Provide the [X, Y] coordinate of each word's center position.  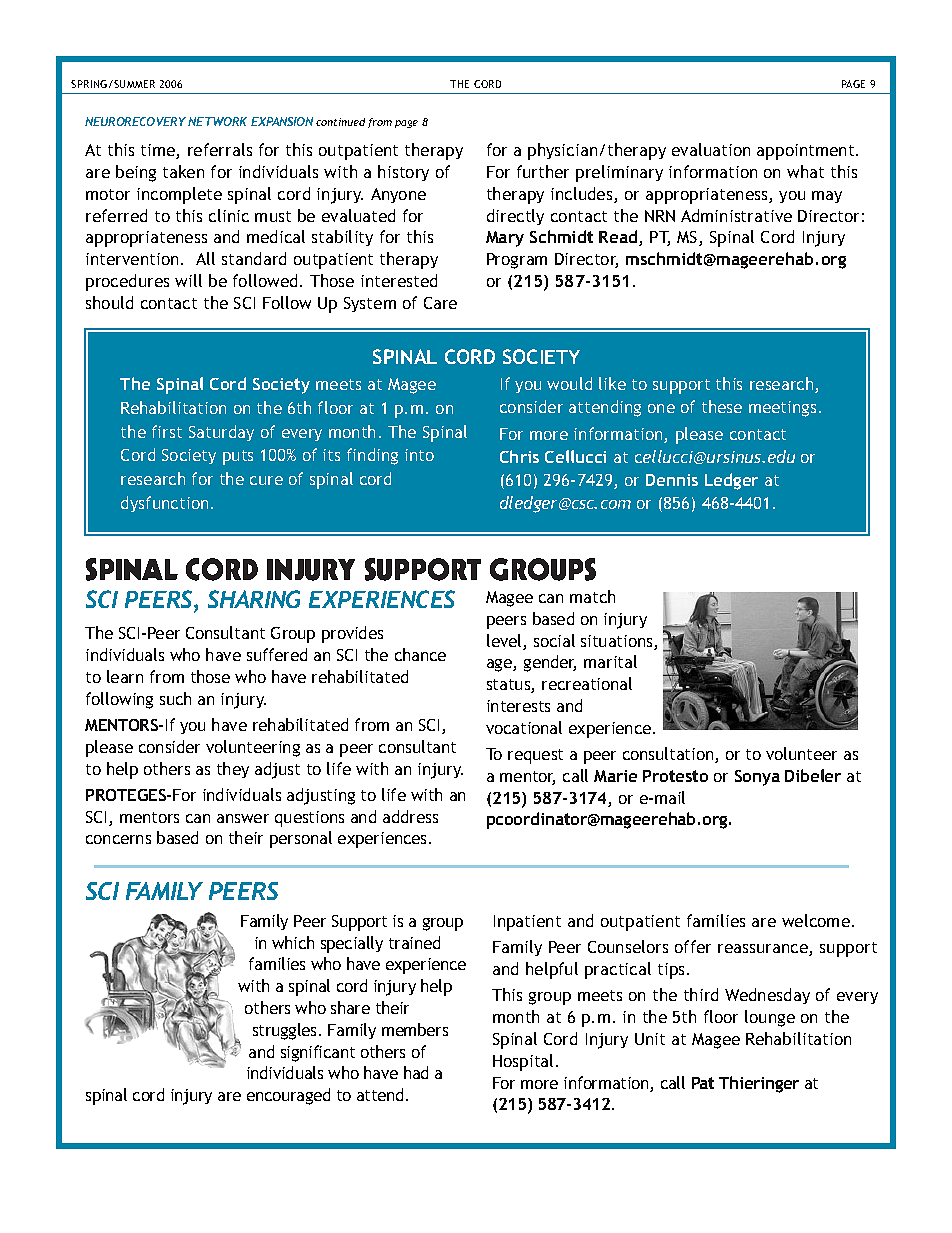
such [175, 698]
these [722, 406]
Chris [519, 456]
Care [440, 303]
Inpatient [527, 923]
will [188, 280]
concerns [118, 839]
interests [518, 706]
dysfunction [164, 504]
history [403, 173]
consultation [669, 755]
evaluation [711, 149]
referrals [220, 149]
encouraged [288, 1096]
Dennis [672, 480]
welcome [816, 920]
